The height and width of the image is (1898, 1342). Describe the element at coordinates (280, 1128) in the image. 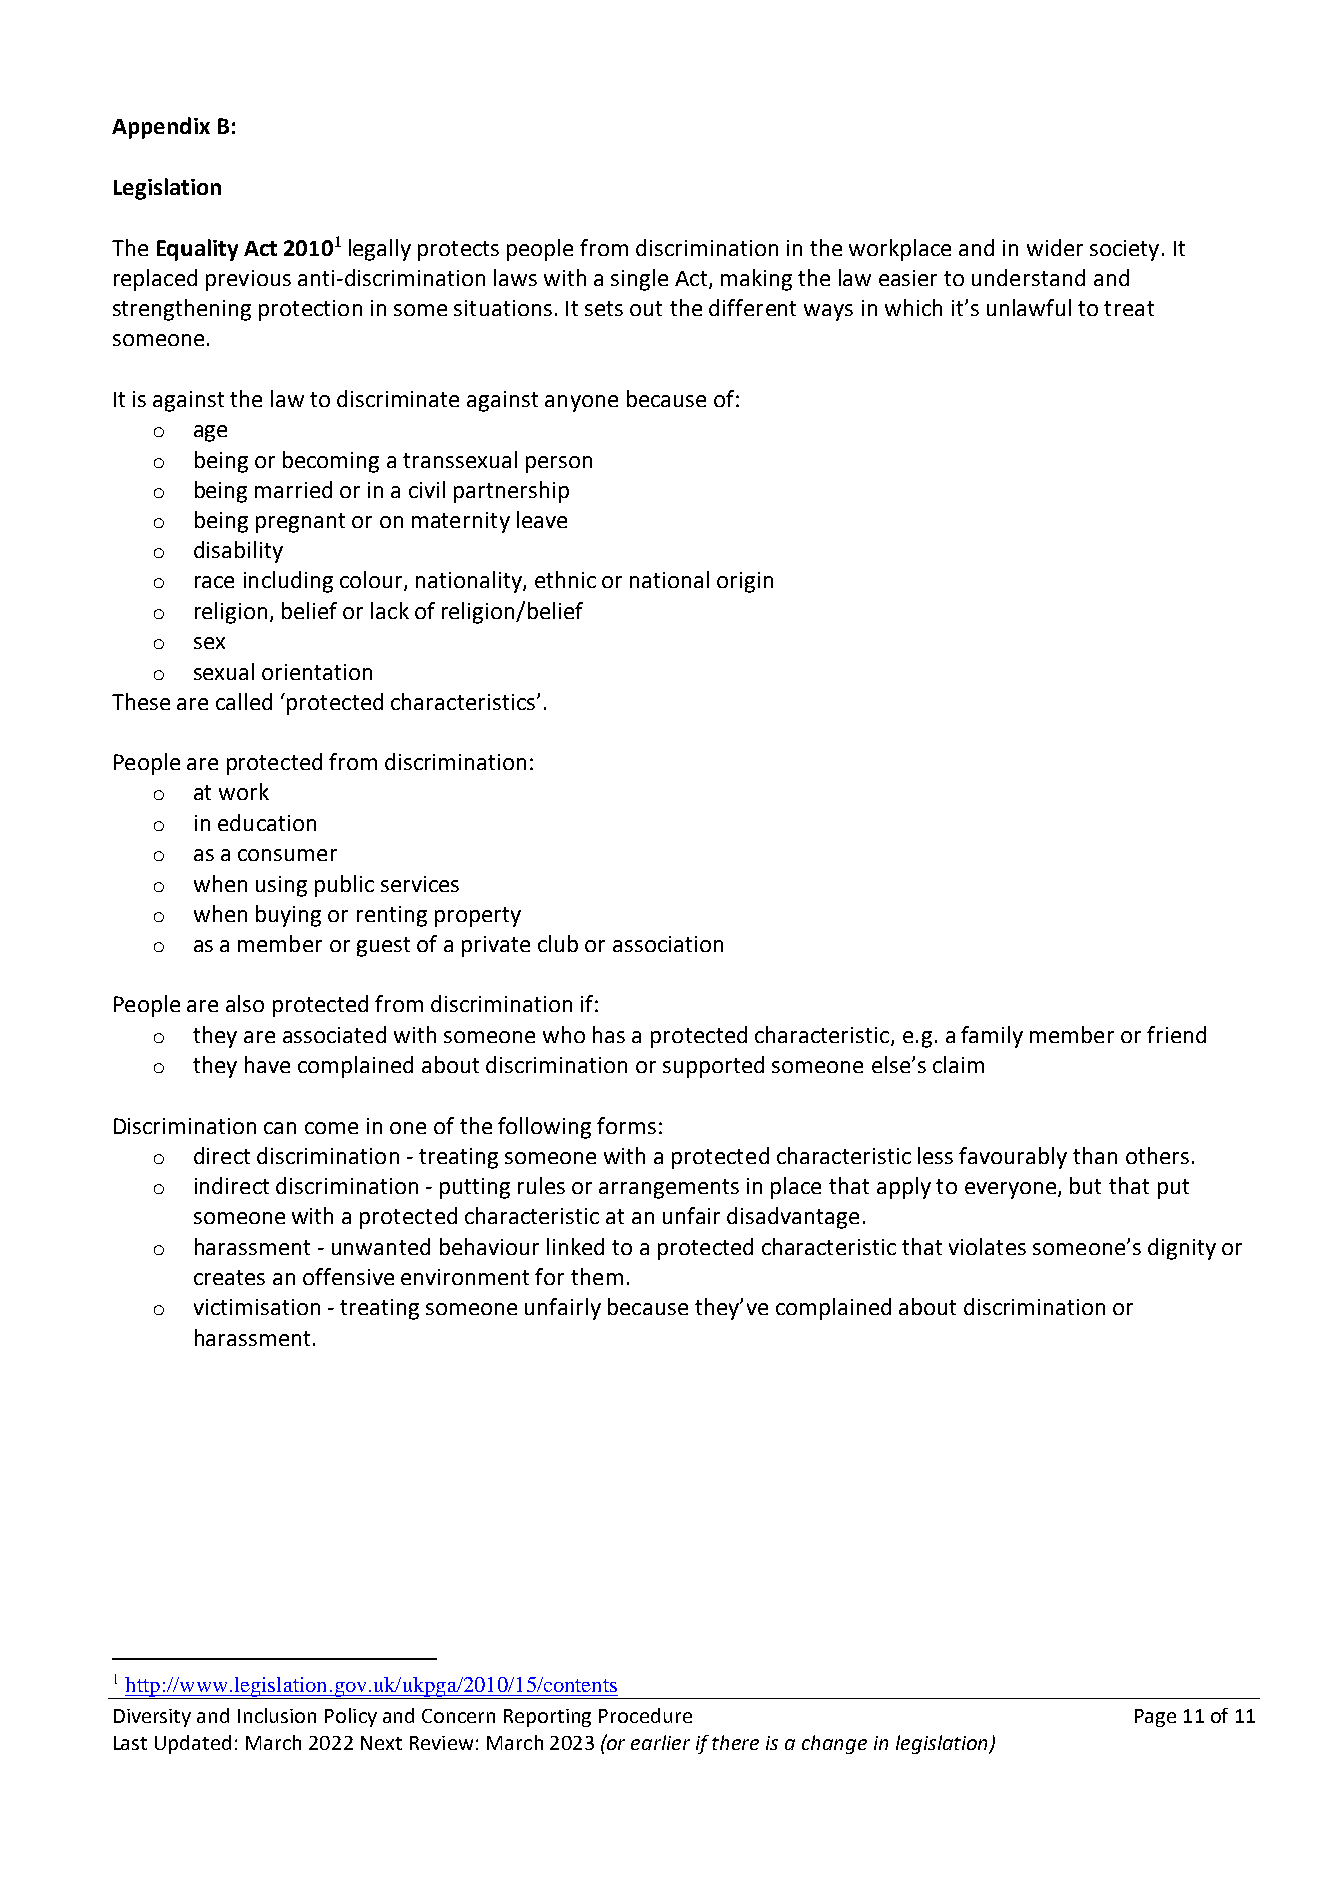

I see `can` at that location.
